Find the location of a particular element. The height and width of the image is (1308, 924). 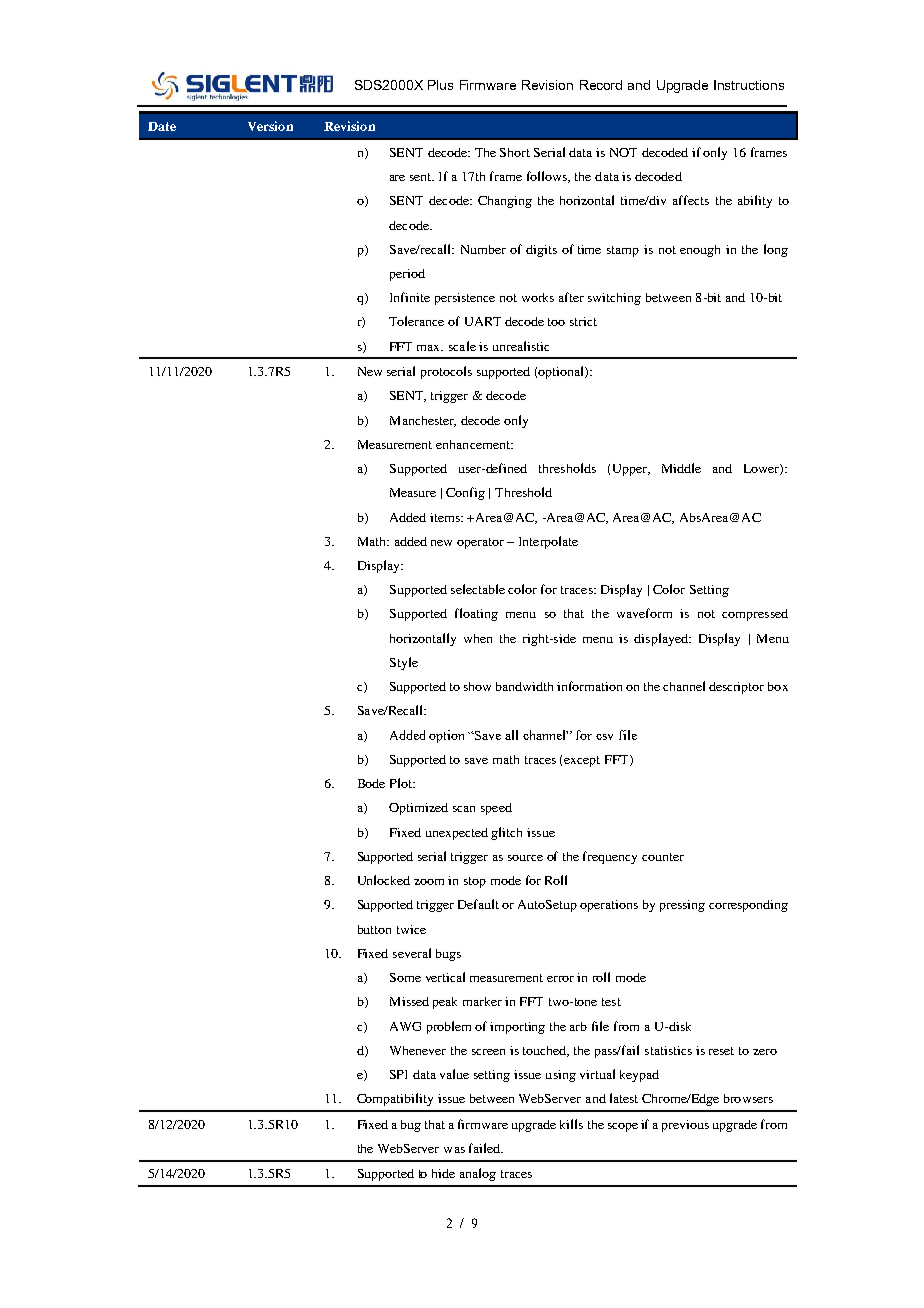

enhancement is located at coordinates (474, 444).
